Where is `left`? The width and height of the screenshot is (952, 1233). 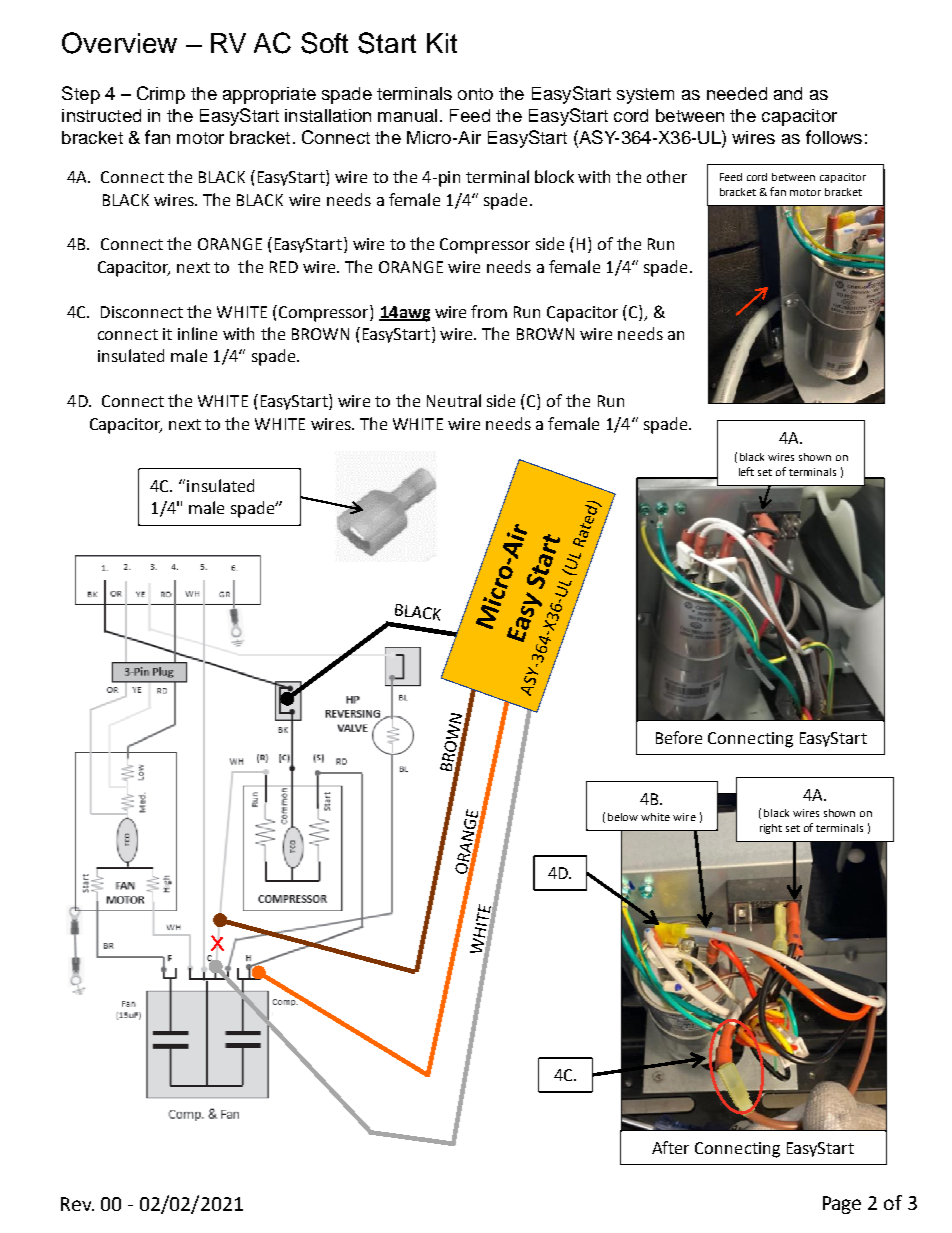
left is located at coordinates (746, 471).
